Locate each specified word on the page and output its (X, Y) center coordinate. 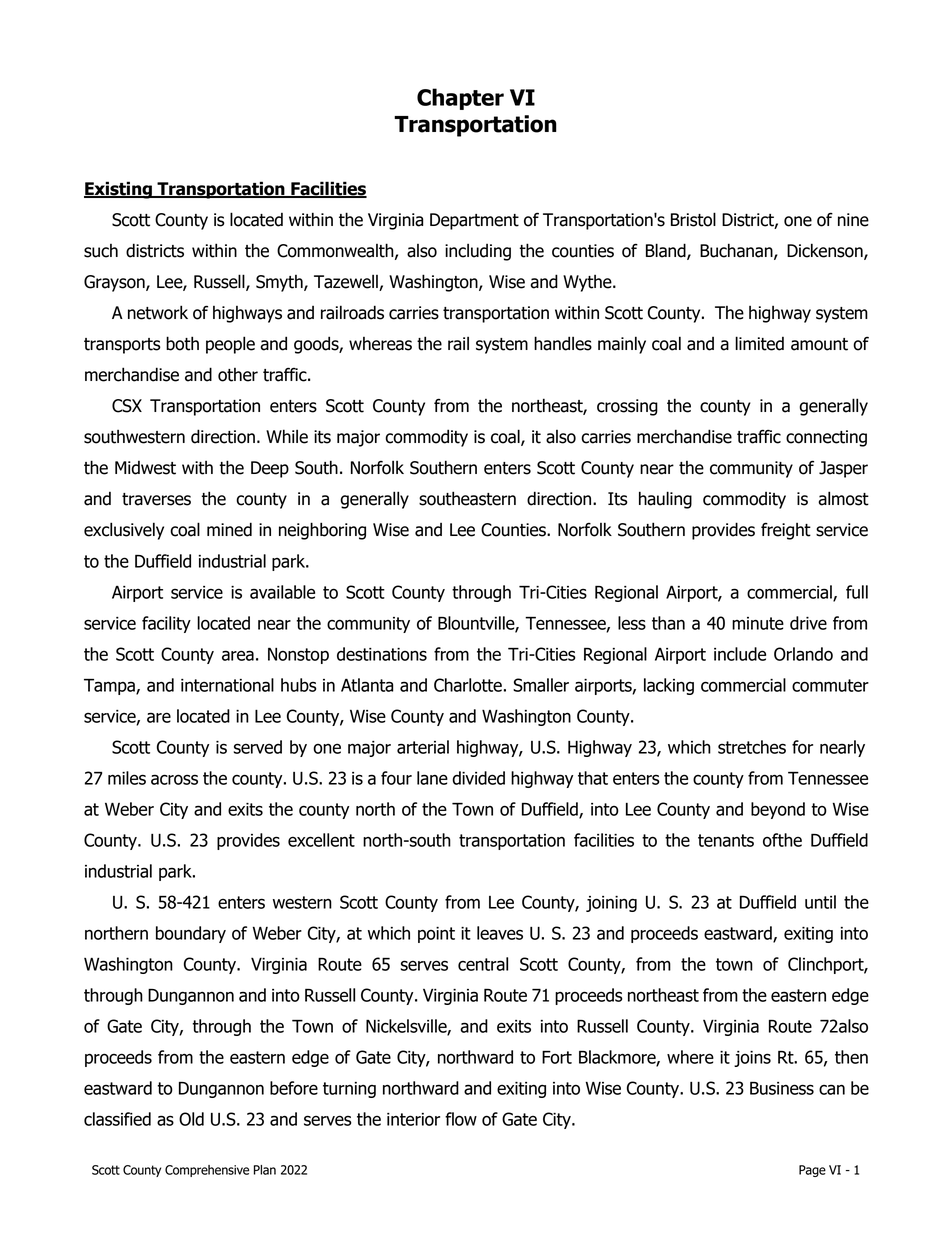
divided (478, 778)
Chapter (460, 99)
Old (191, 1119)
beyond (778, 810)
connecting (826, 438)
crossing (627, 407)
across (174, 779)
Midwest (145, 468)
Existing (119, 190)
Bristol (693, 219)
